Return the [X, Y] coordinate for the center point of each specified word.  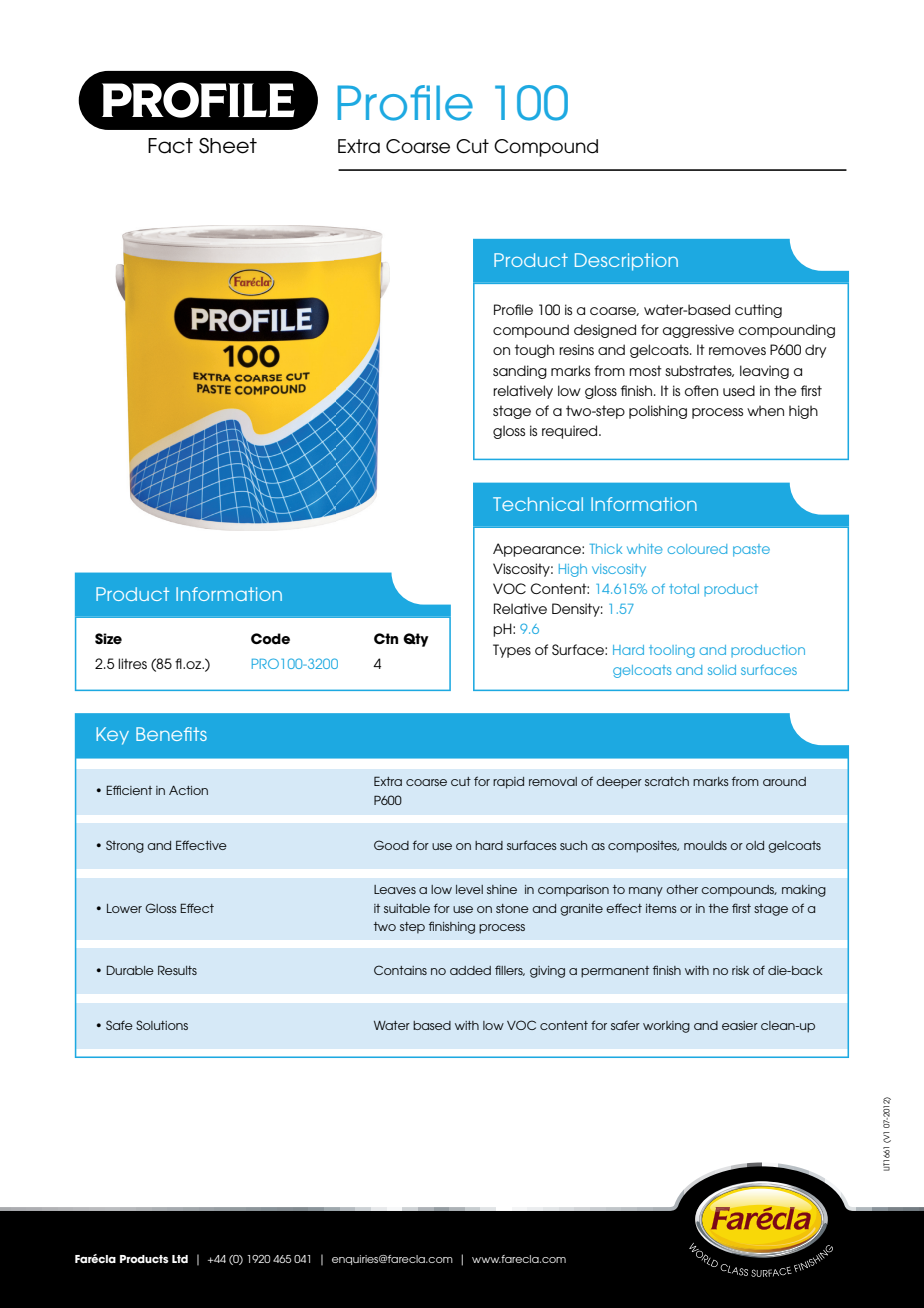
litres [132, 663]
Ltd [180, 1259]
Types [512, 651]
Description [626, 262]
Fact [170, 146]
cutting [758, 311]
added [470, 970]
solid [722, 670]
